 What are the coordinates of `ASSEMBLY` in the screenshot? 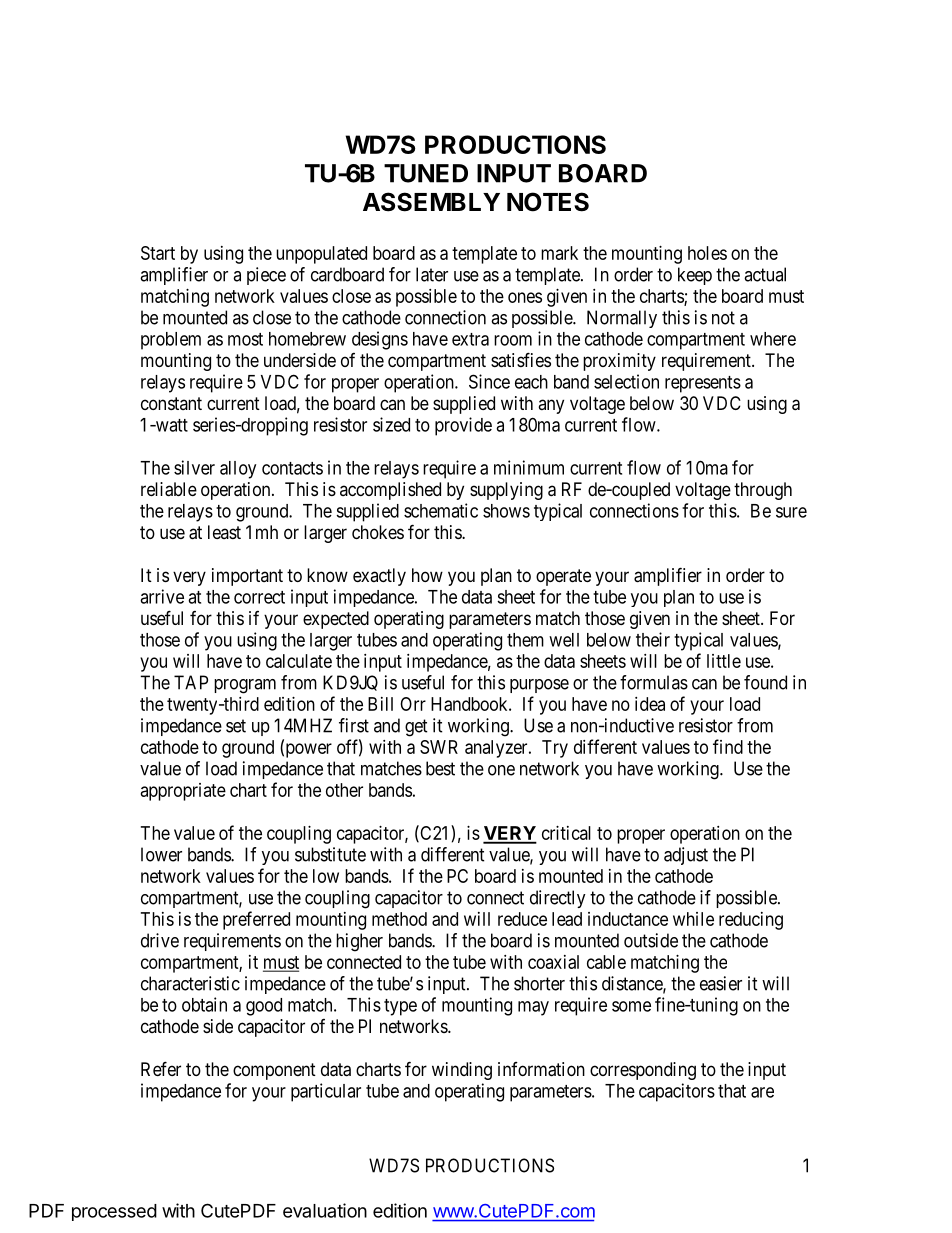 It's located at (431, 202).
